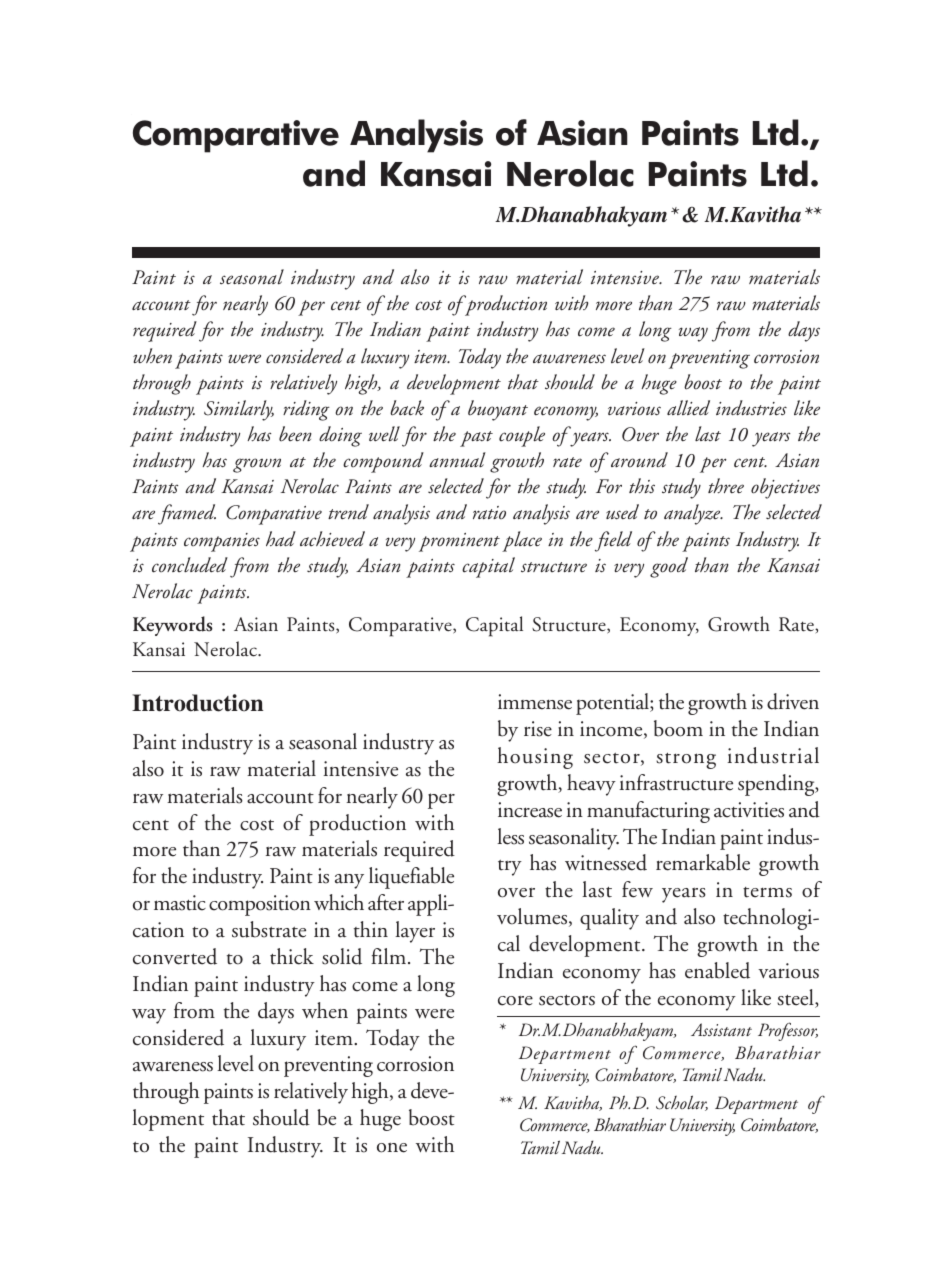  I want to click on good, so click(669, 567).
